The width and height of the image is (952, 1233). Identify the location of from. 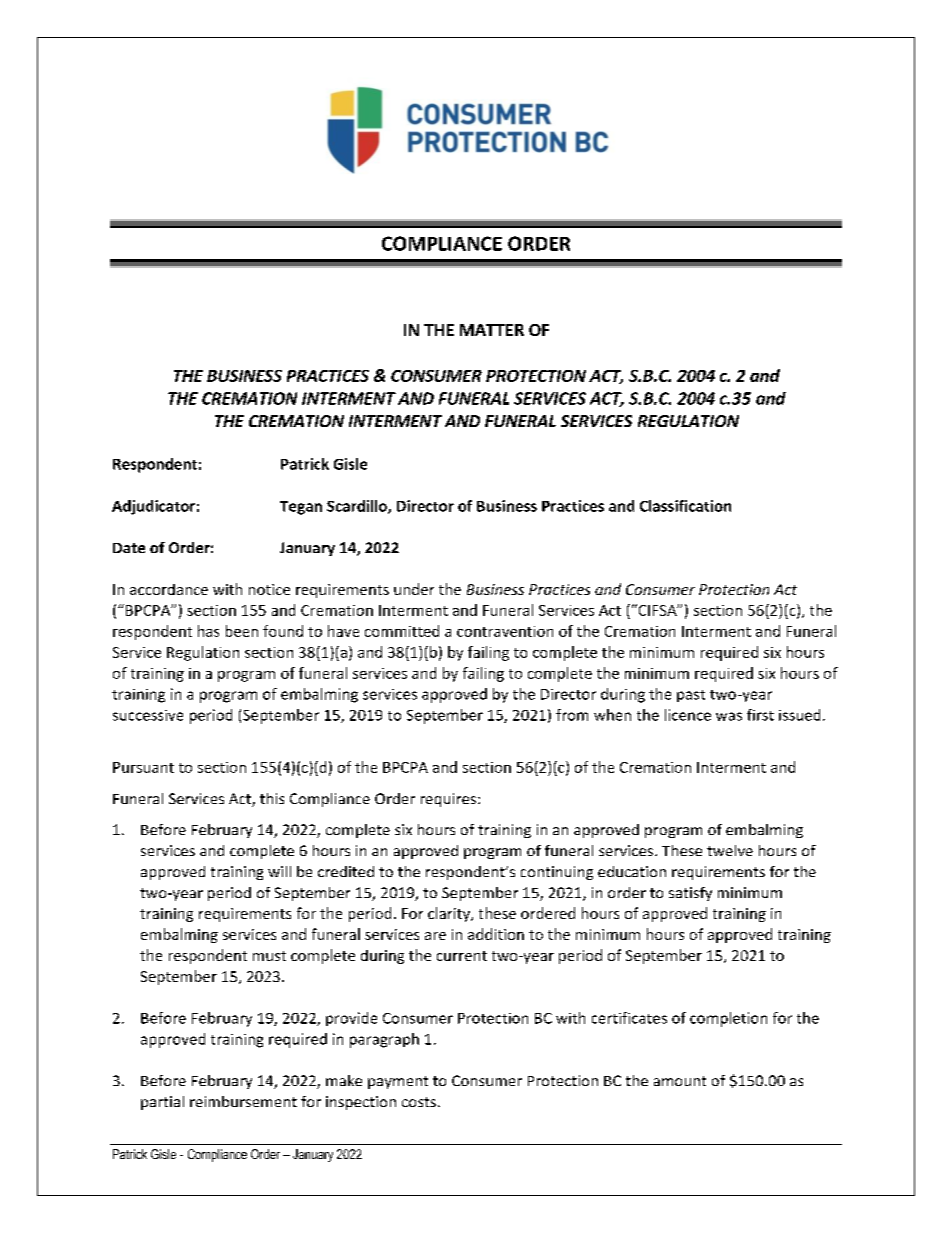
(572, 715).
